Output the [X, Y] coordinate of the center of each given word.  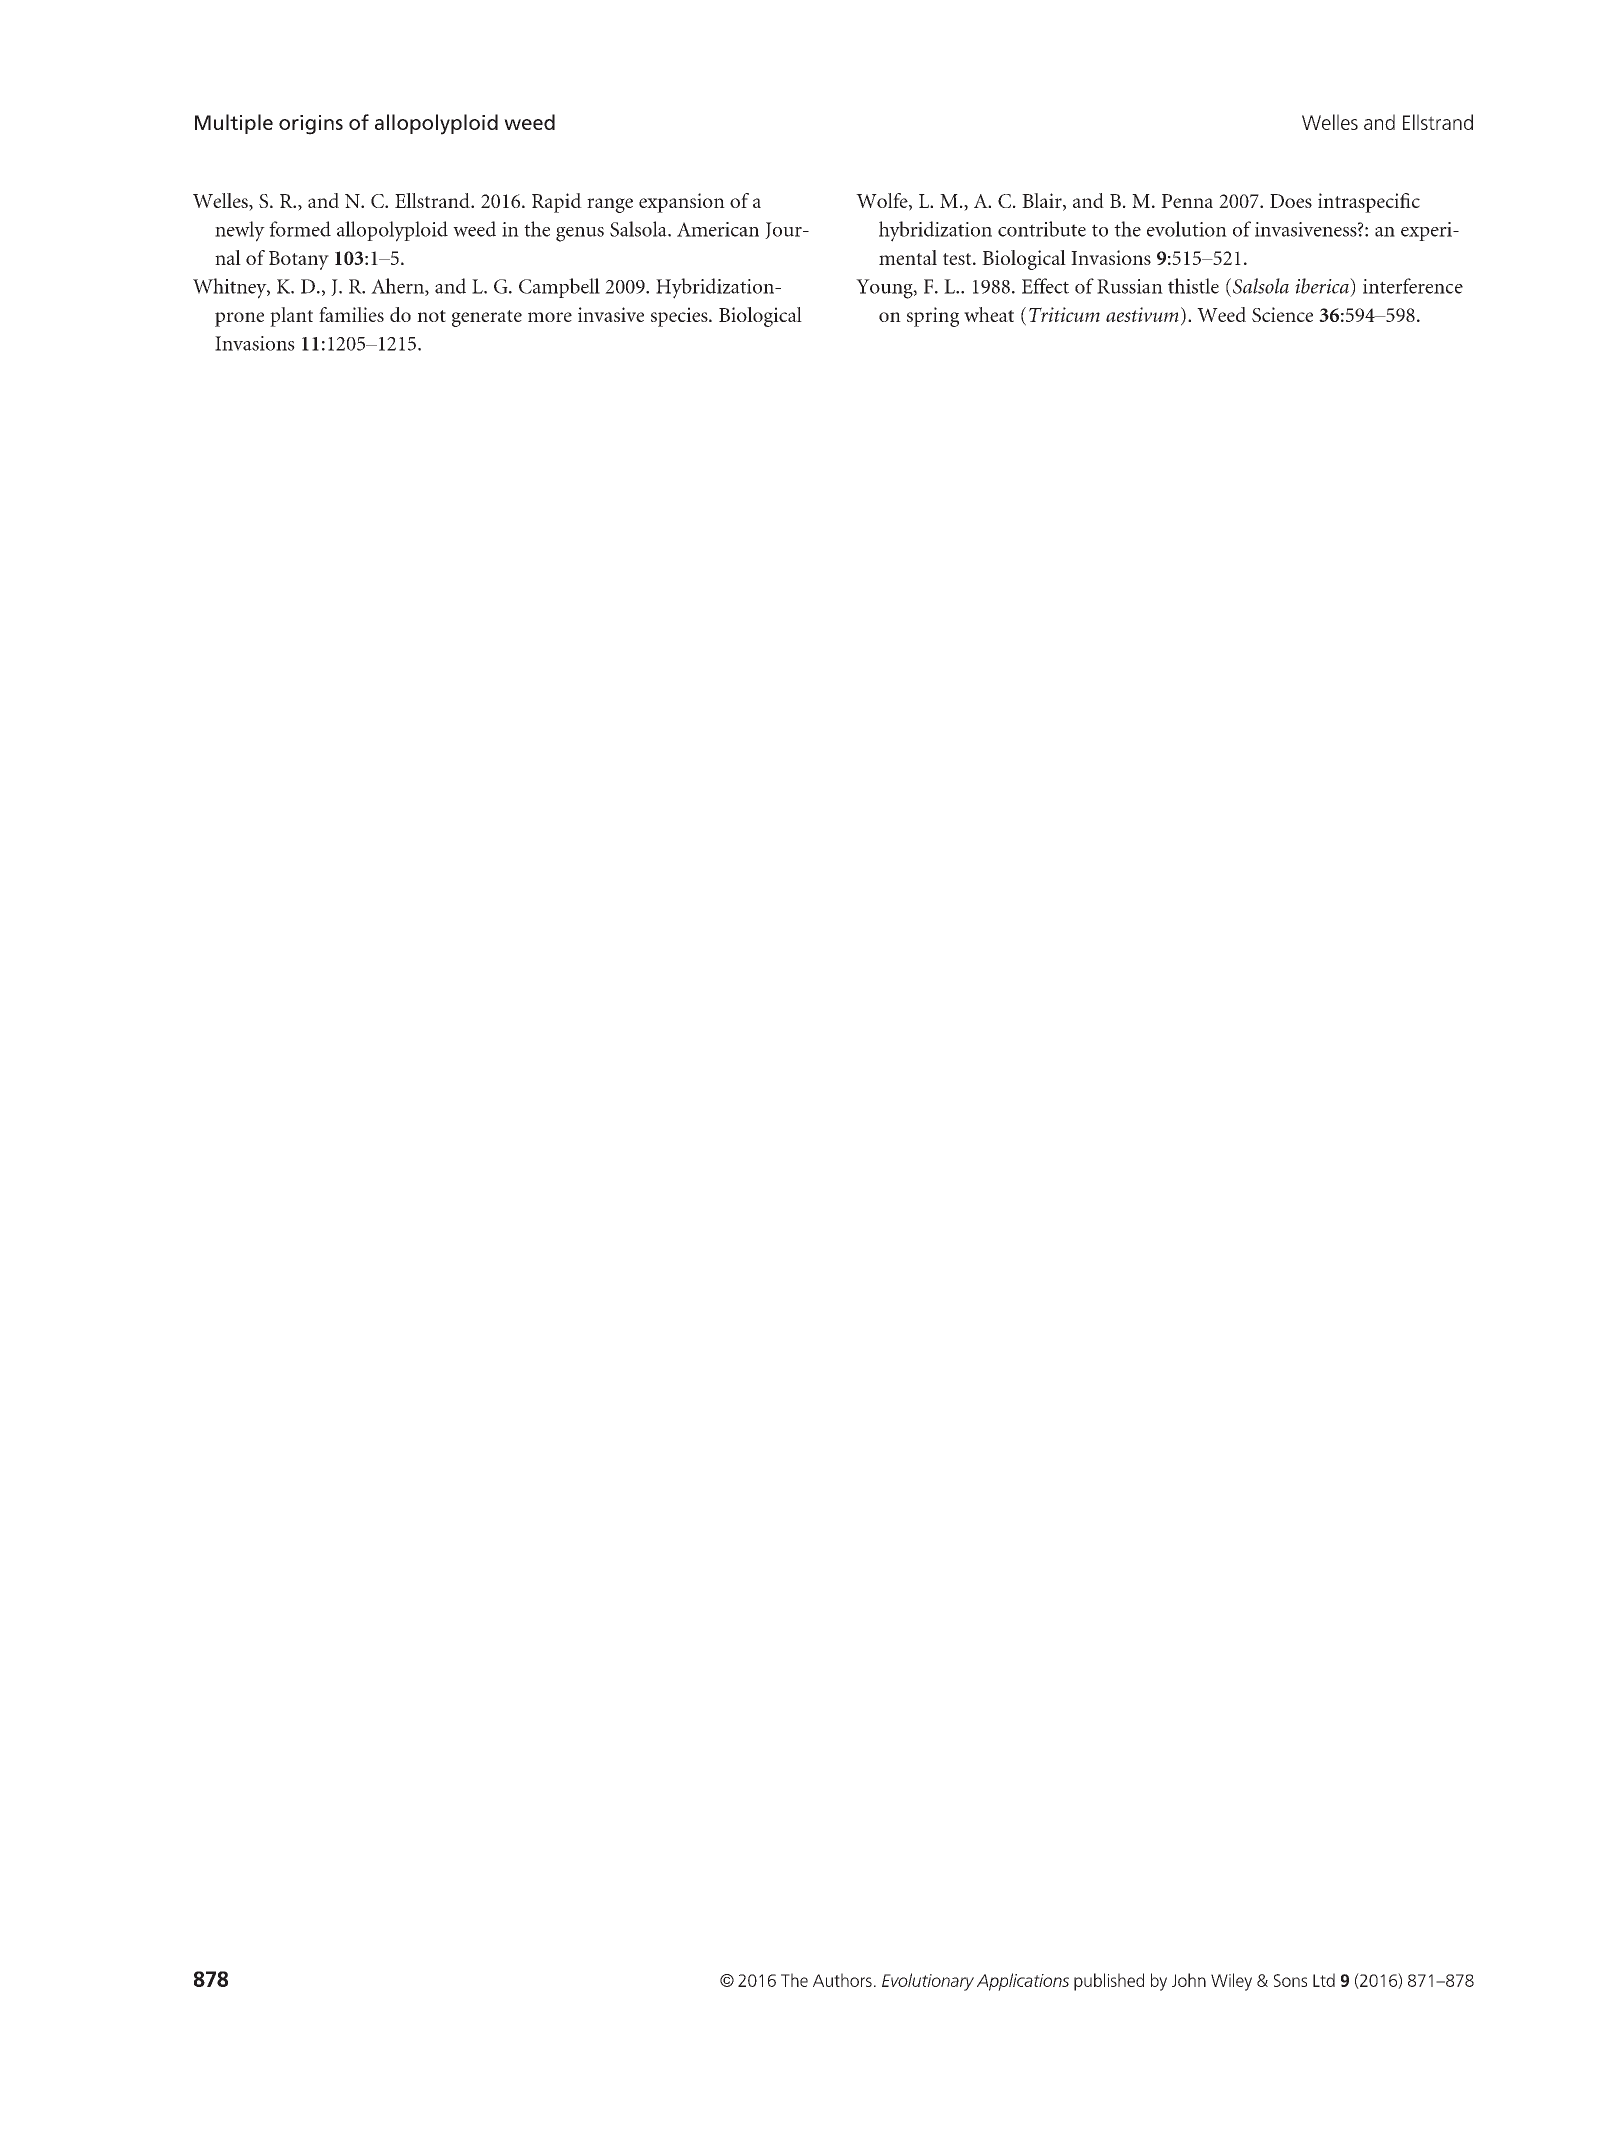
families [351, 314]
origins [311, 125]
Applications [1023, 1982]
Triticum [1064, 314]
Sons [1290, 1980]
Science [1282, 314]
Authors [842, 1980]
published [1109, 1982]
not [431, 316]
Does [1291, 201]
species [680, 317]
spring [933, 317]
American [718, 229]
